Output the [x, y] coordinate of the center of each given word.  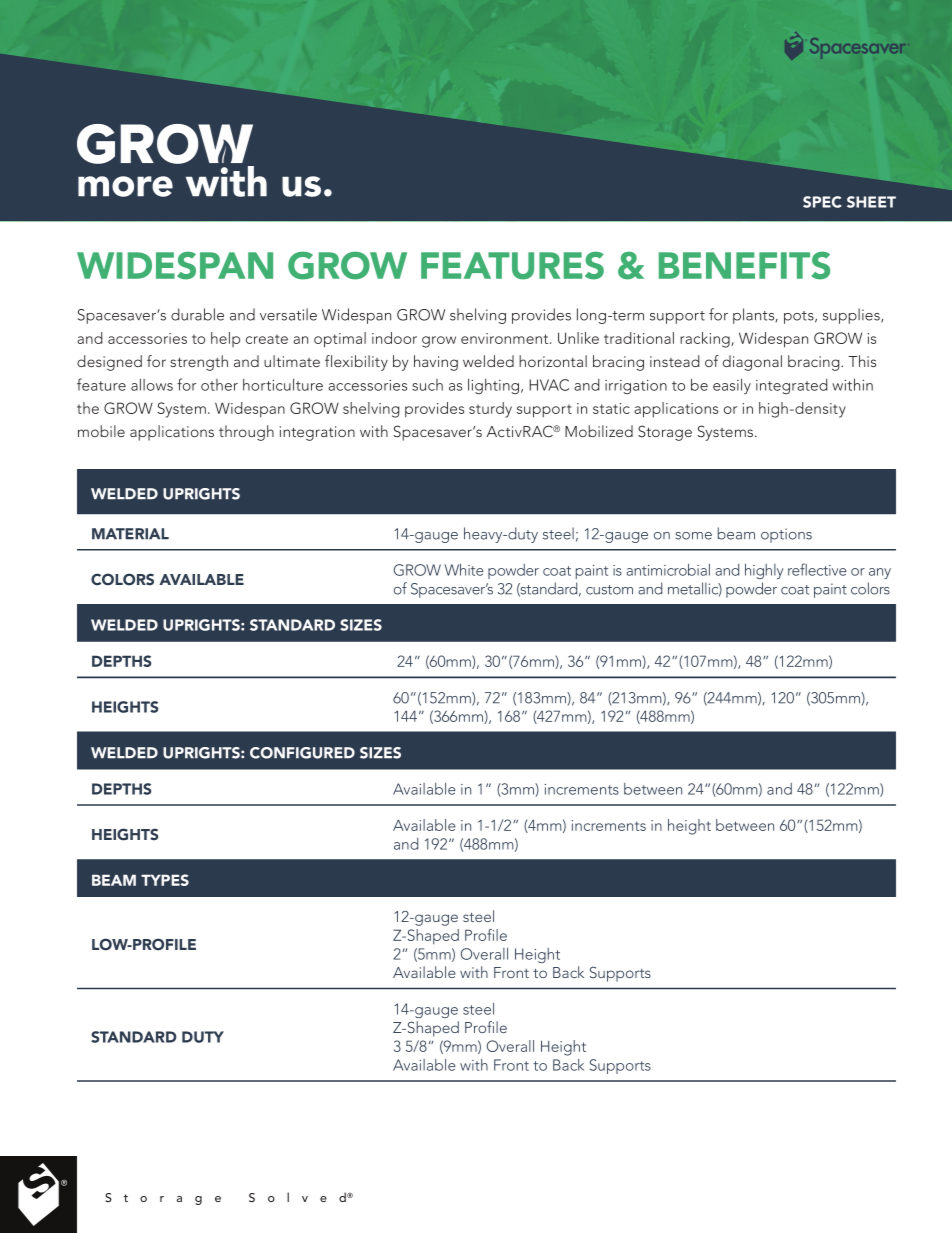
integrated [791, 386]
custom [609, 590]
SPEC [822, 202]
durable [197, 314]
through [246, 433]
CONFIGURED [302, 753]
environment [506, 338]
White [464, 569]
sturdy [490, 410]
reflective [817, 569]
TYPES [165, 880]
